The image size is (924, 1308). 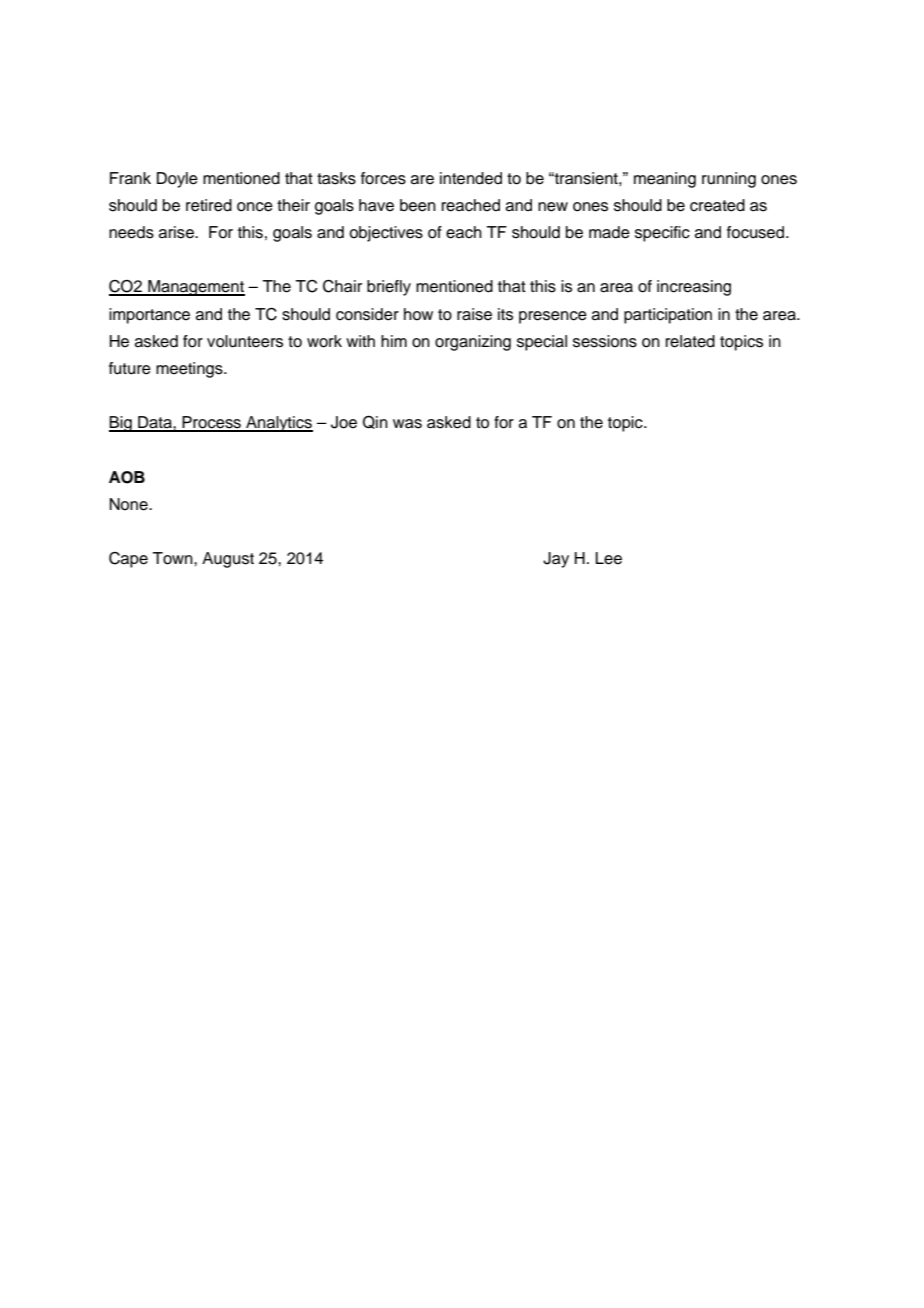 What do you see at coordinates (556, 560) in the page?
I see `Jay` at bounding box center [556, 560].
